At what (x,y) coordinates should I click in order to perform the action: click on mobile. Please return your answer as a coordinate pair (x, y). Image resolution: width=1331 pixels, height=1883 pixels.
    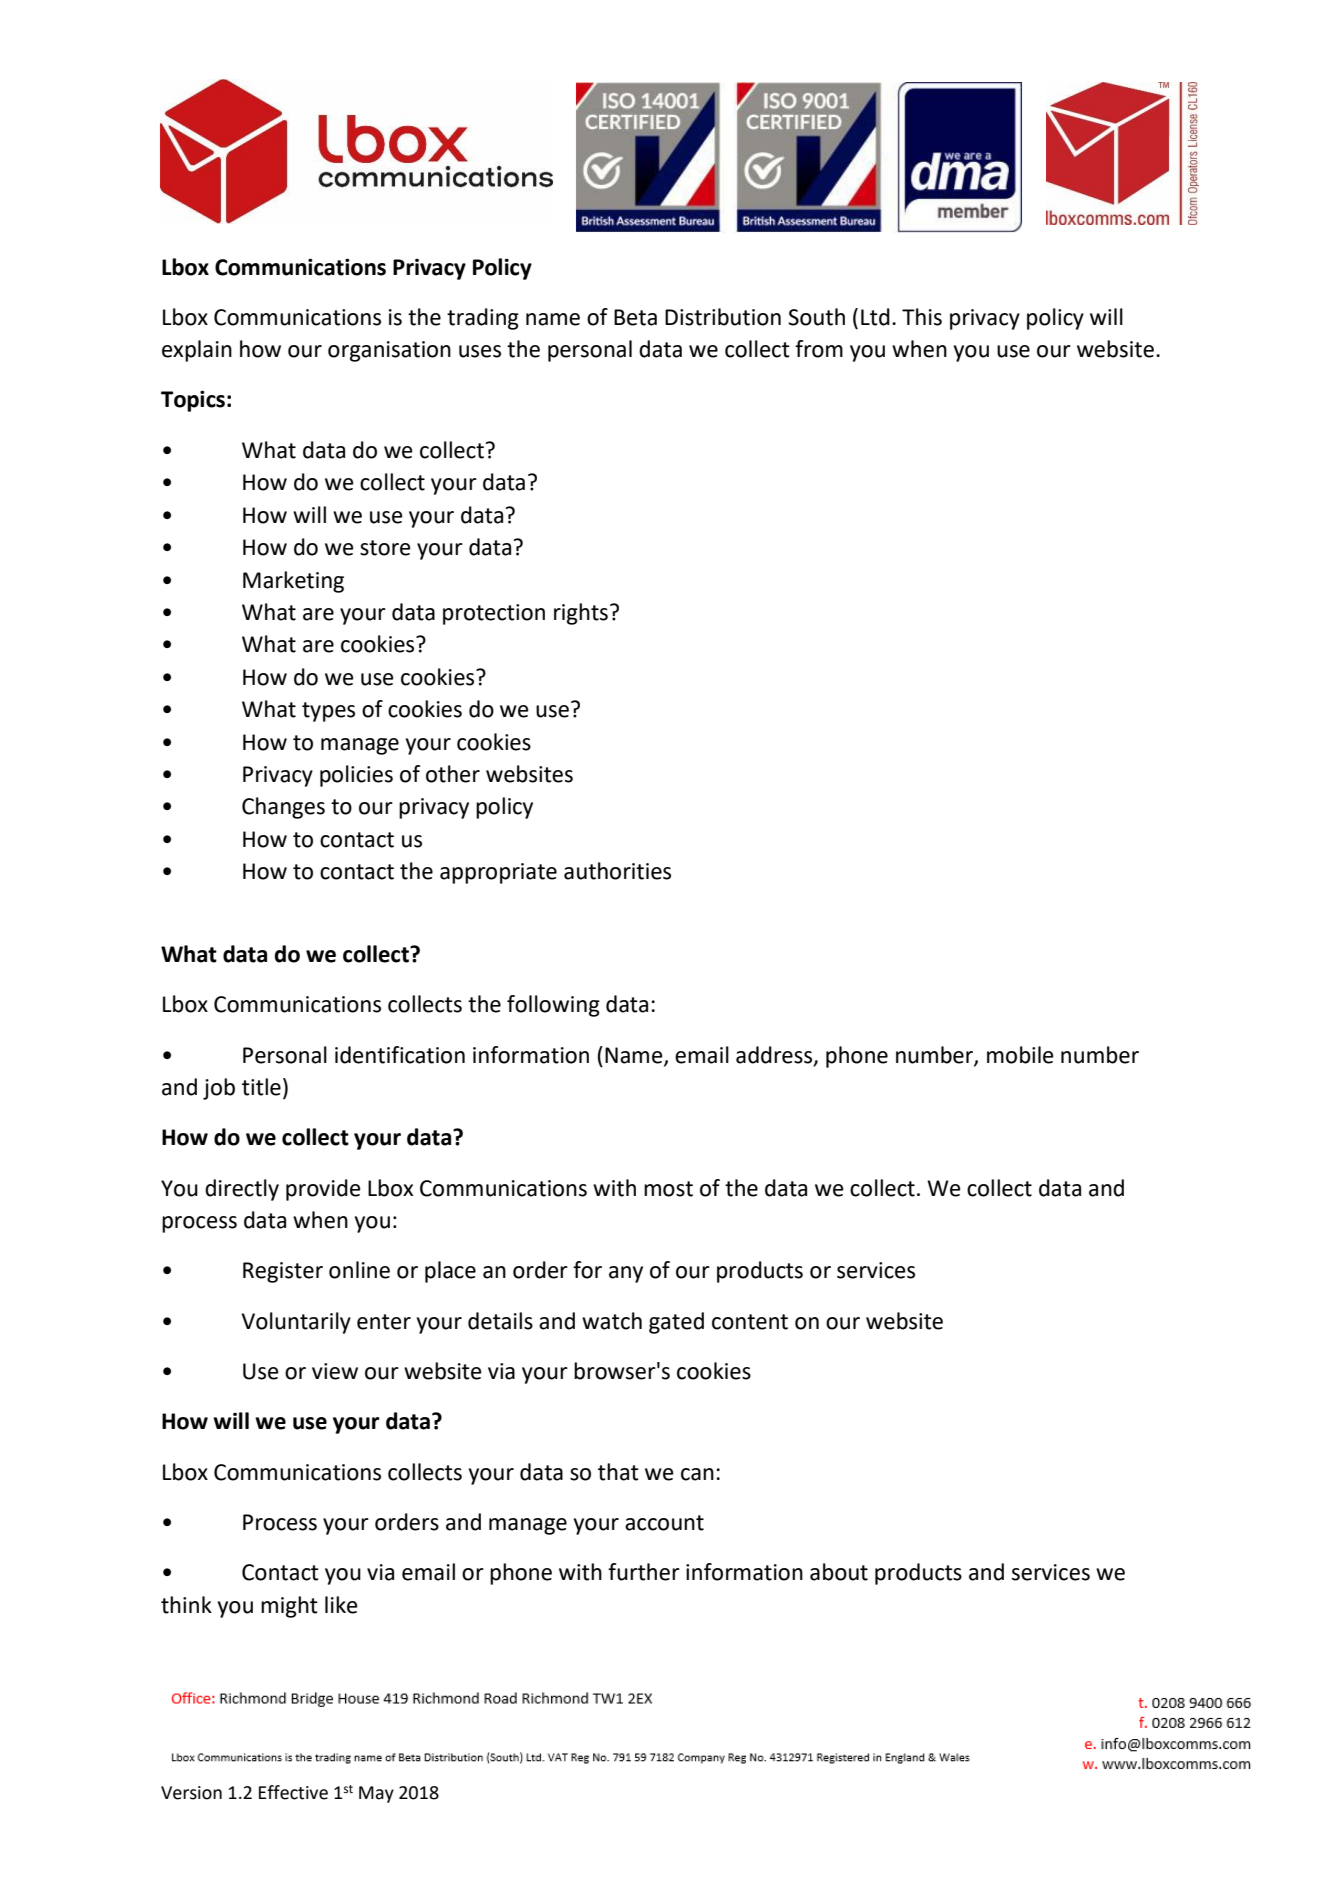
    Looking at the image, I should click on (1020, 1055).
